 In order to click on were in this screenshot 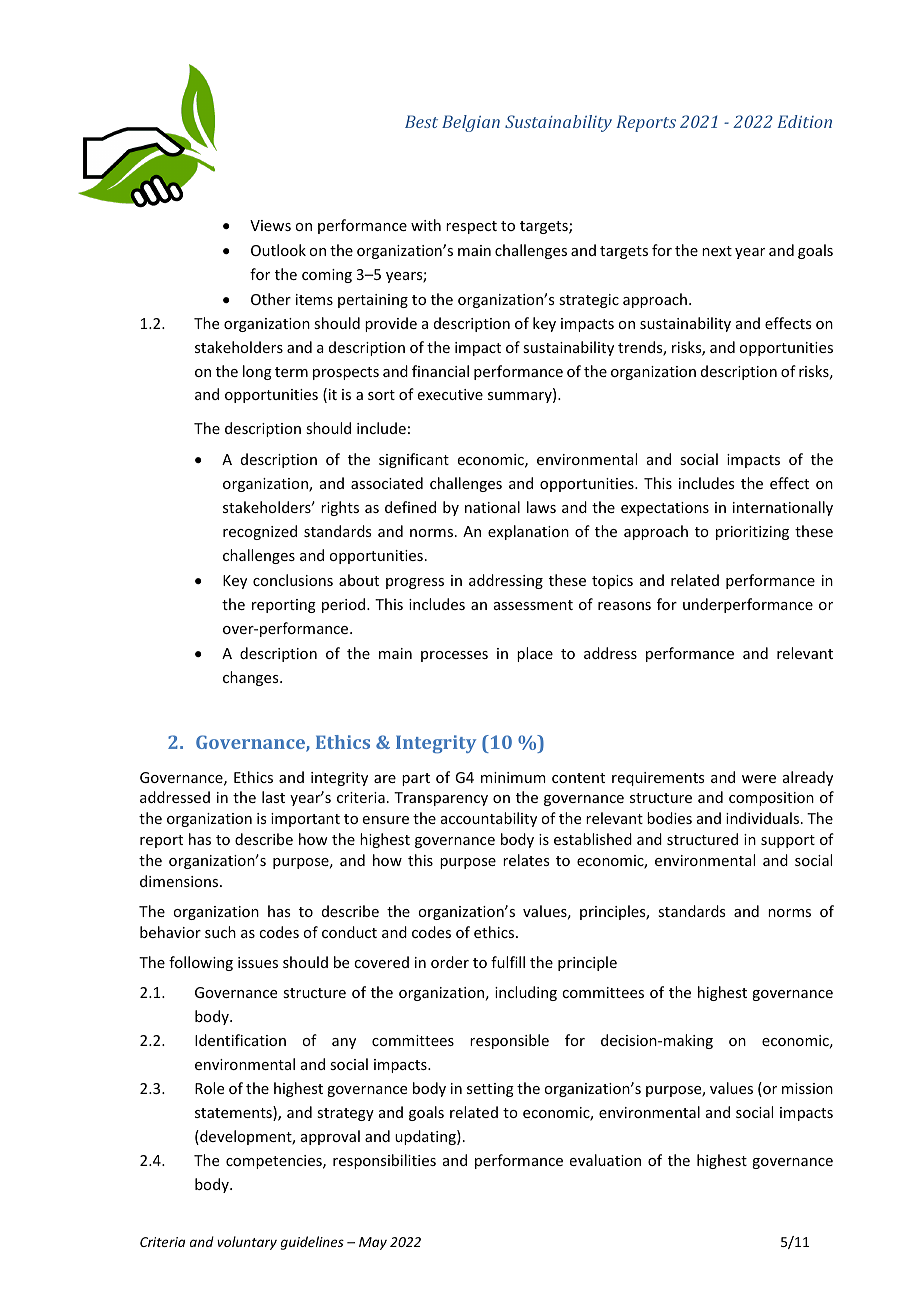, I will do `click(759, 779)`.
